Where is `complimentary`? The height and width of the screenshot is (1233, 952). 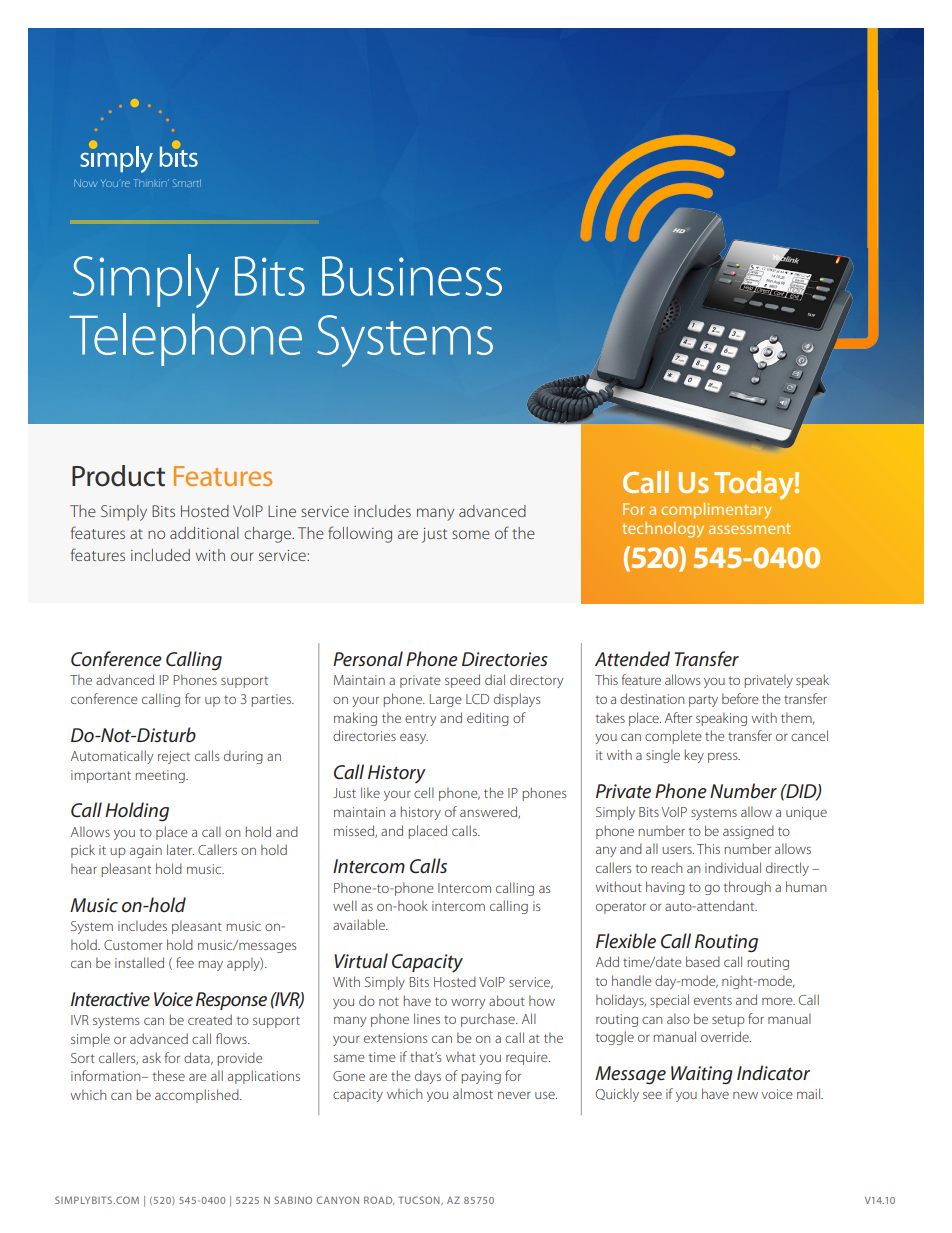 complimentary is located at coordinates (716, 511).
